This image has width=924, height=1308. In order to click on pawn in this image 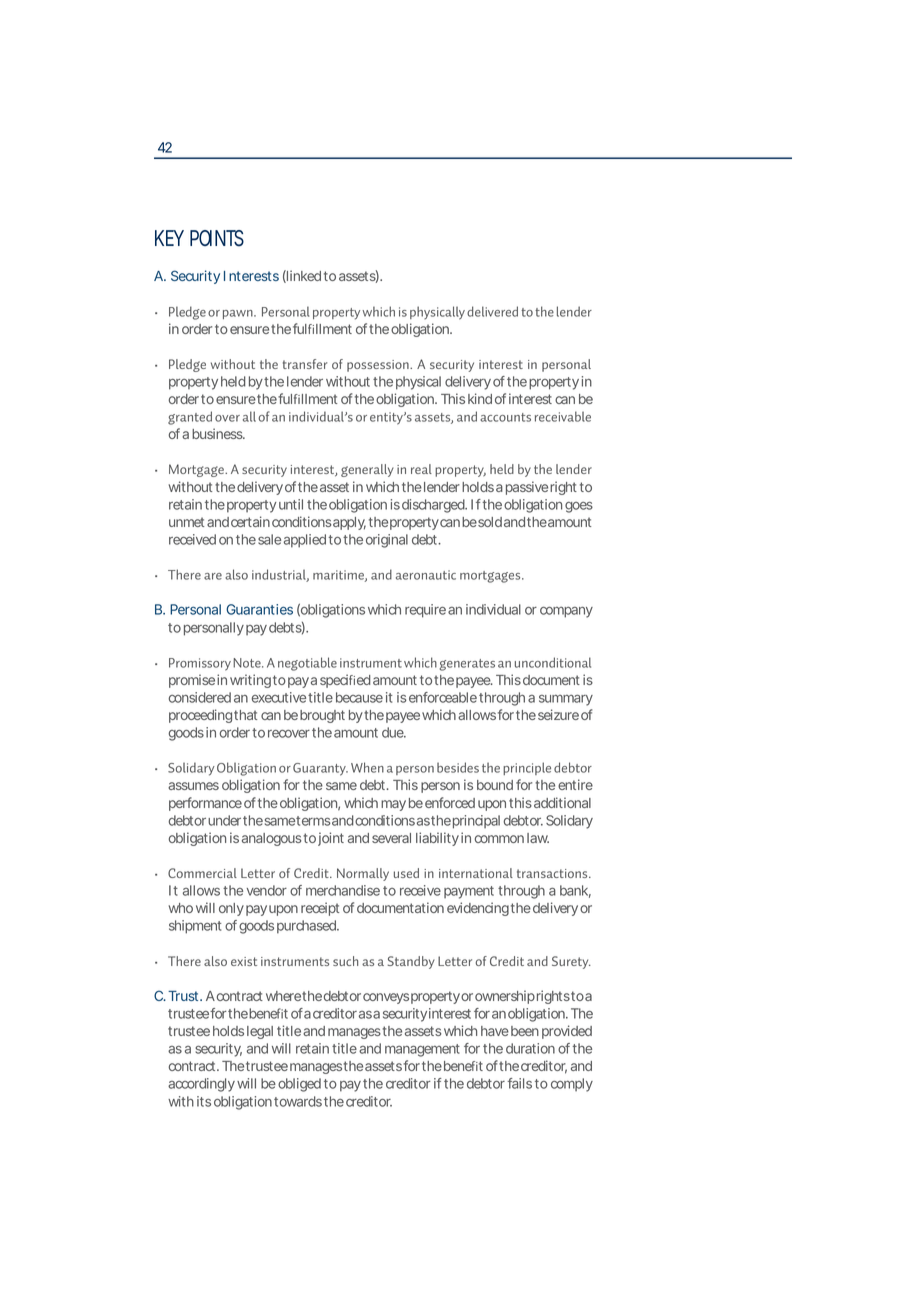, I will do `click(239, 314)`.
